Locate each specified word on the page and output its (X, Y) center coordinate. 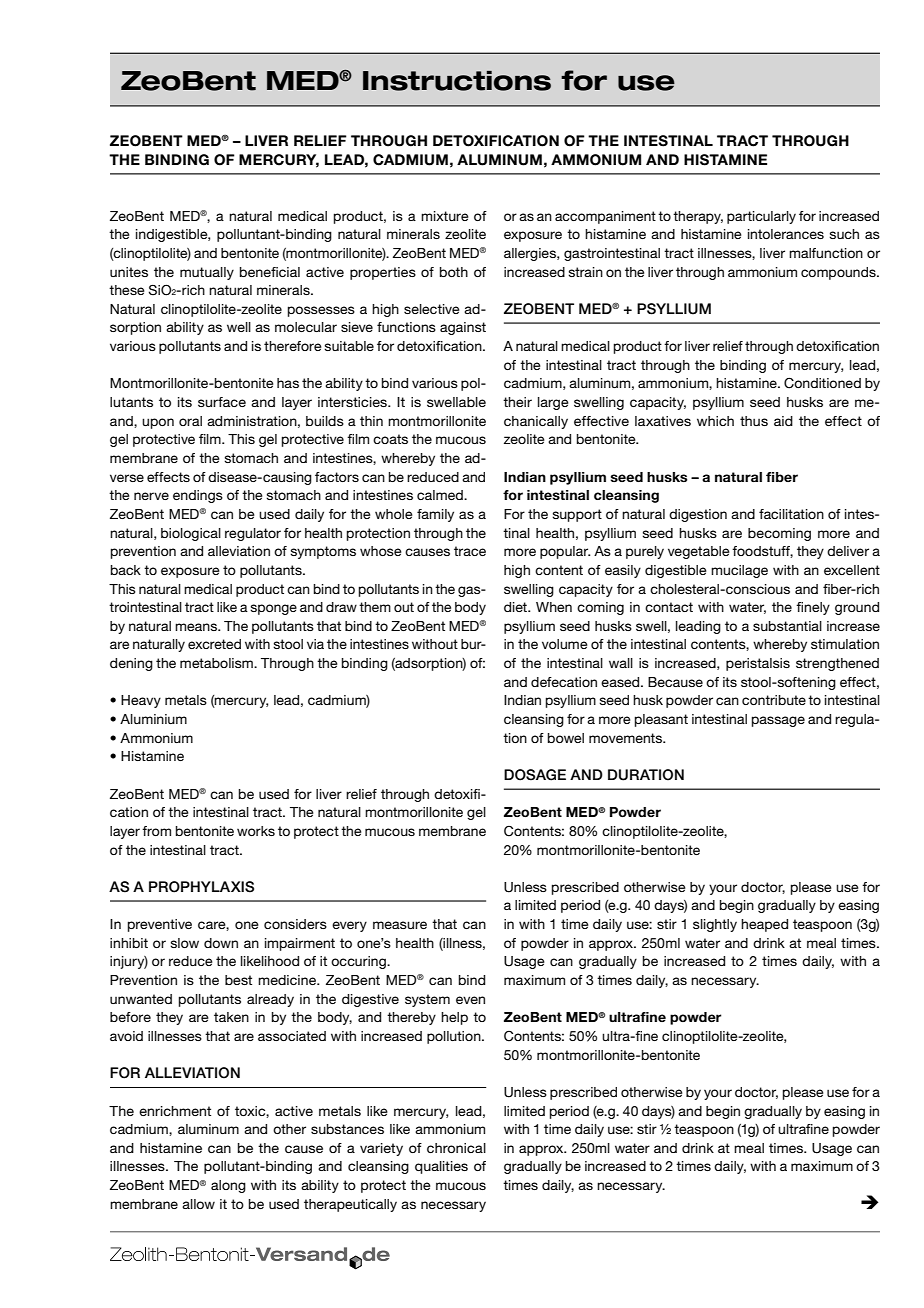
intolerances (786, 234)
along (228, 1186)
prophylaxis (201, 887)
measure (400, 925)
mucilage (739, 571)
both (454, 272)
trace (470, 551)
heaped (764, 925)
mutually (207, 273)
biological (191, 534)
